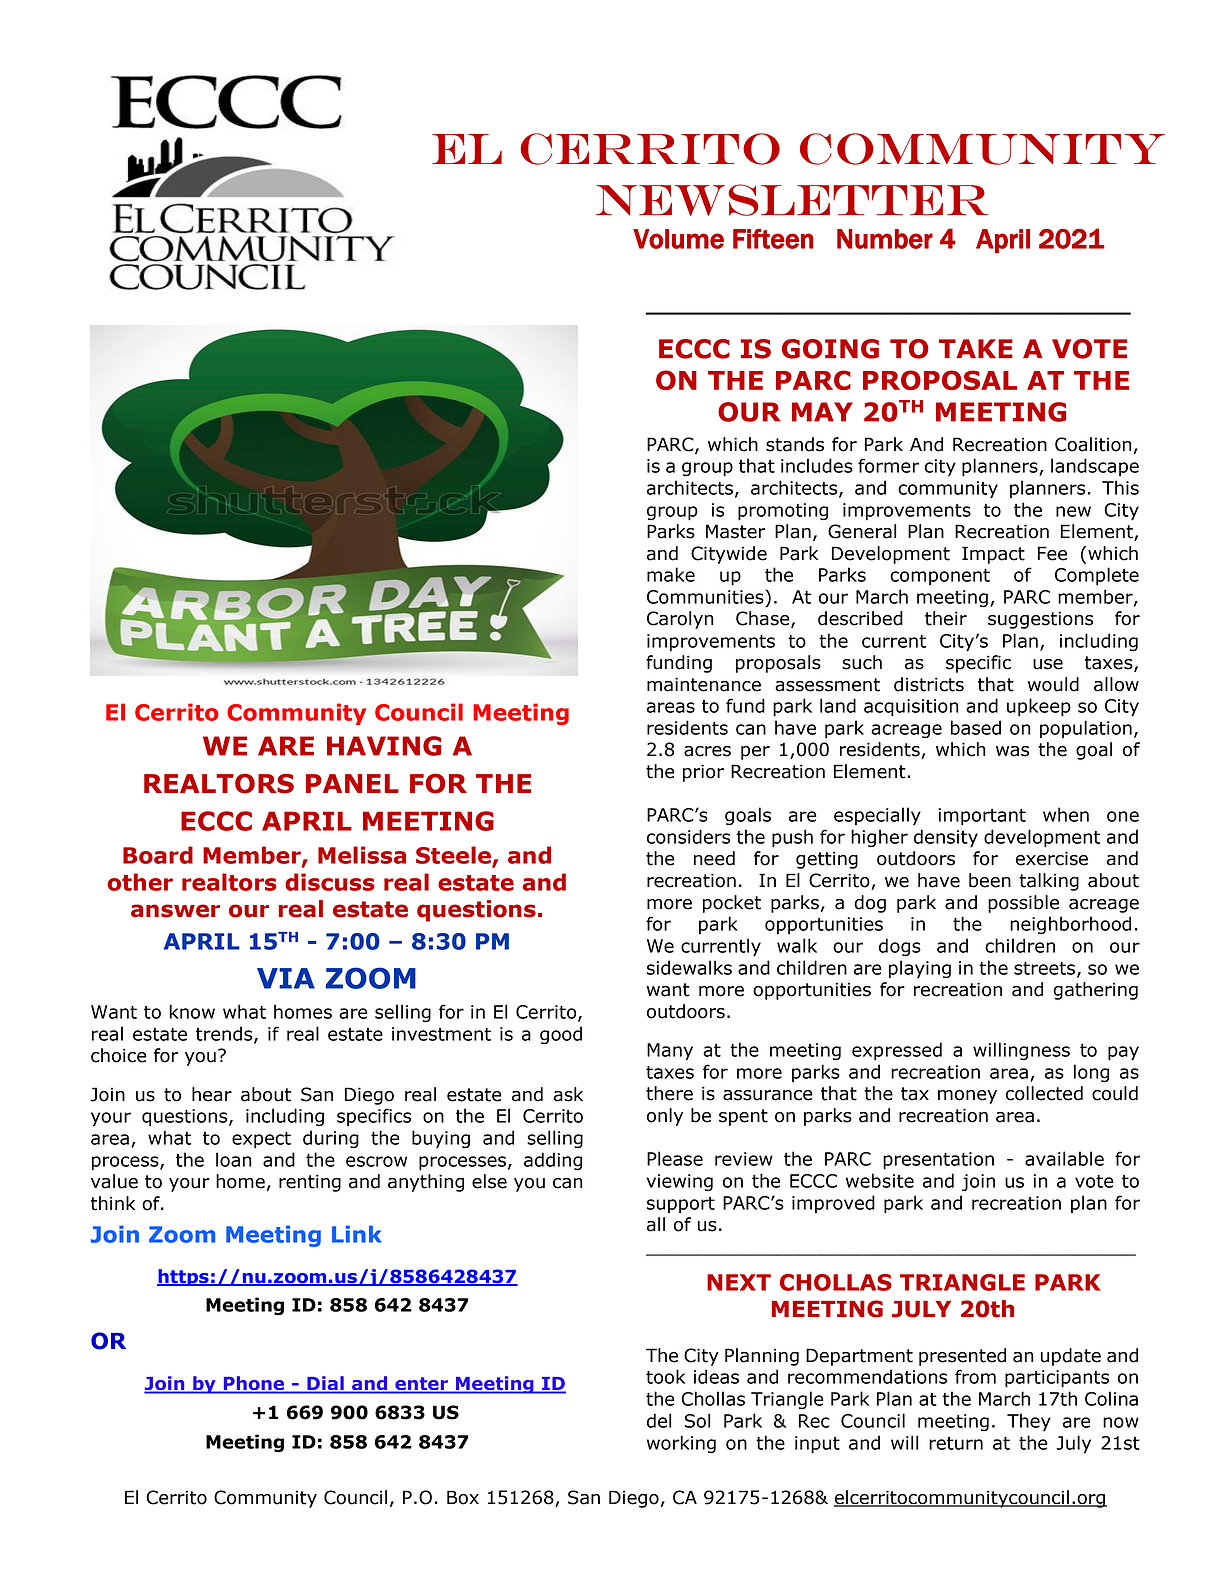 This screenshot has height=1579, width=1220. Describe the element at coordinates (254, 1384) in the screenshot. I see `Phone` at that location.
